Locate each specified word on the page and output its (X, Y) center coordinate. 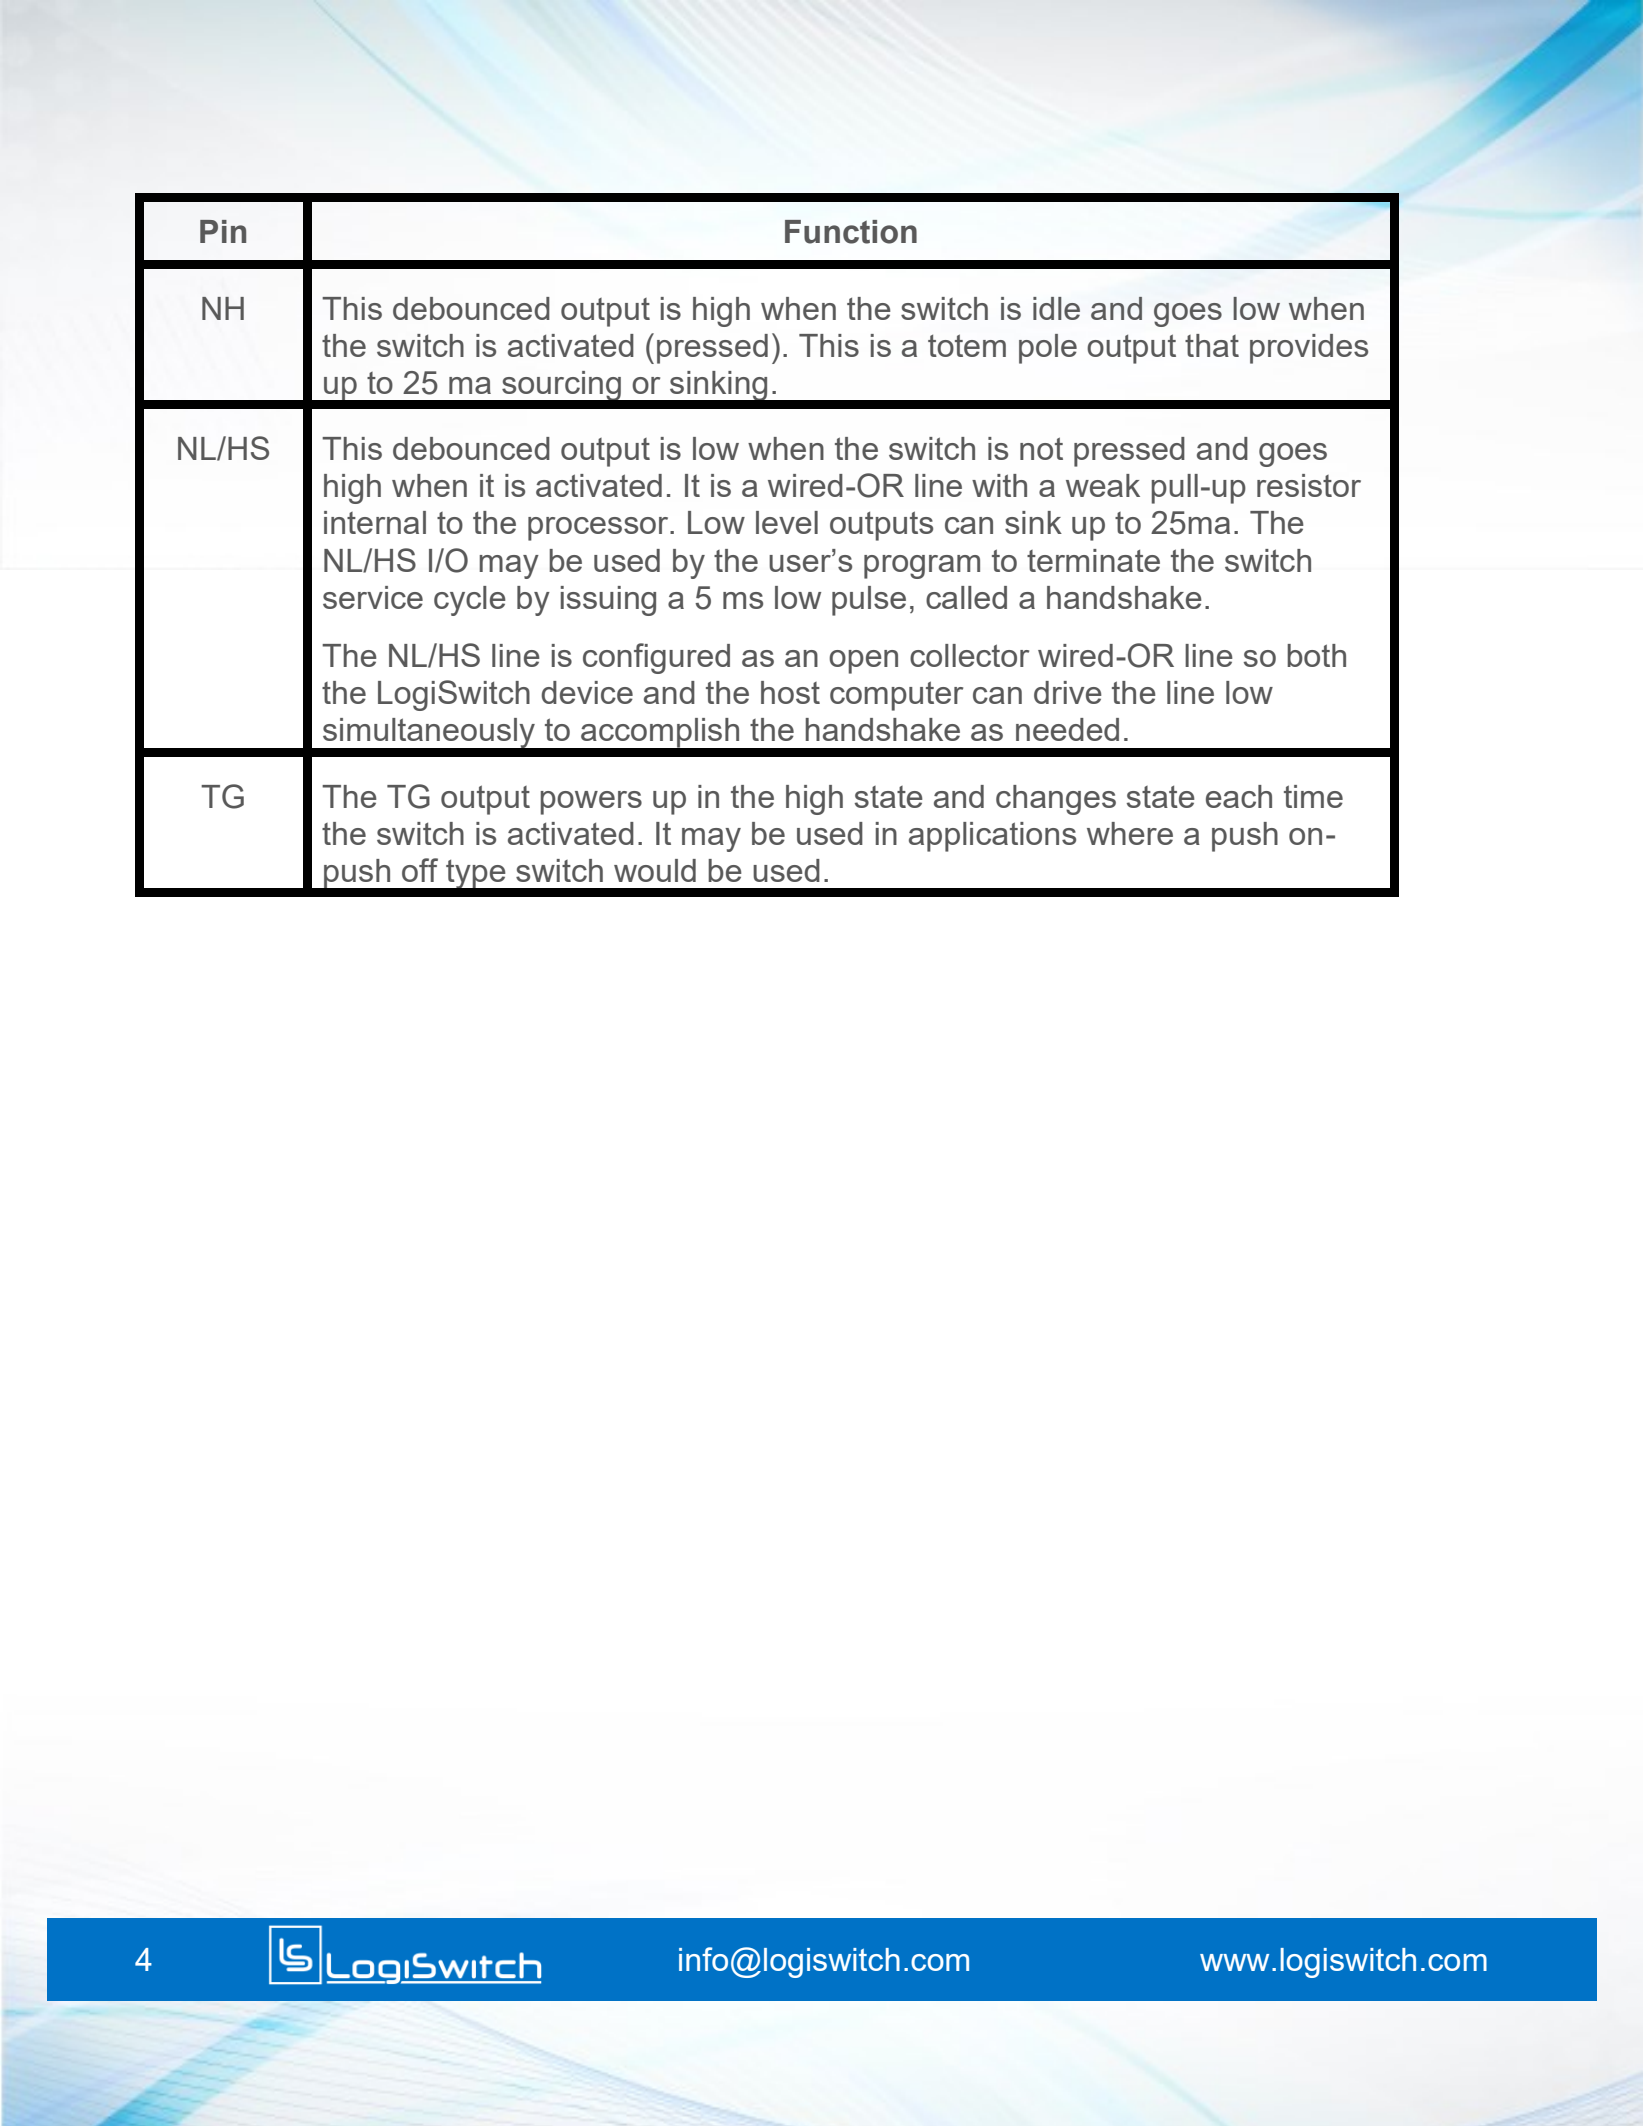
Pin (223, 231)
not (1041, 448)
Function (851, 232)
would (655, 870)
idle (1056, 308)
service (373, 597)
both (1316, 655)
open (863, 662)
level (787, 522)
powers (591, 803)
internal (375, 522)
